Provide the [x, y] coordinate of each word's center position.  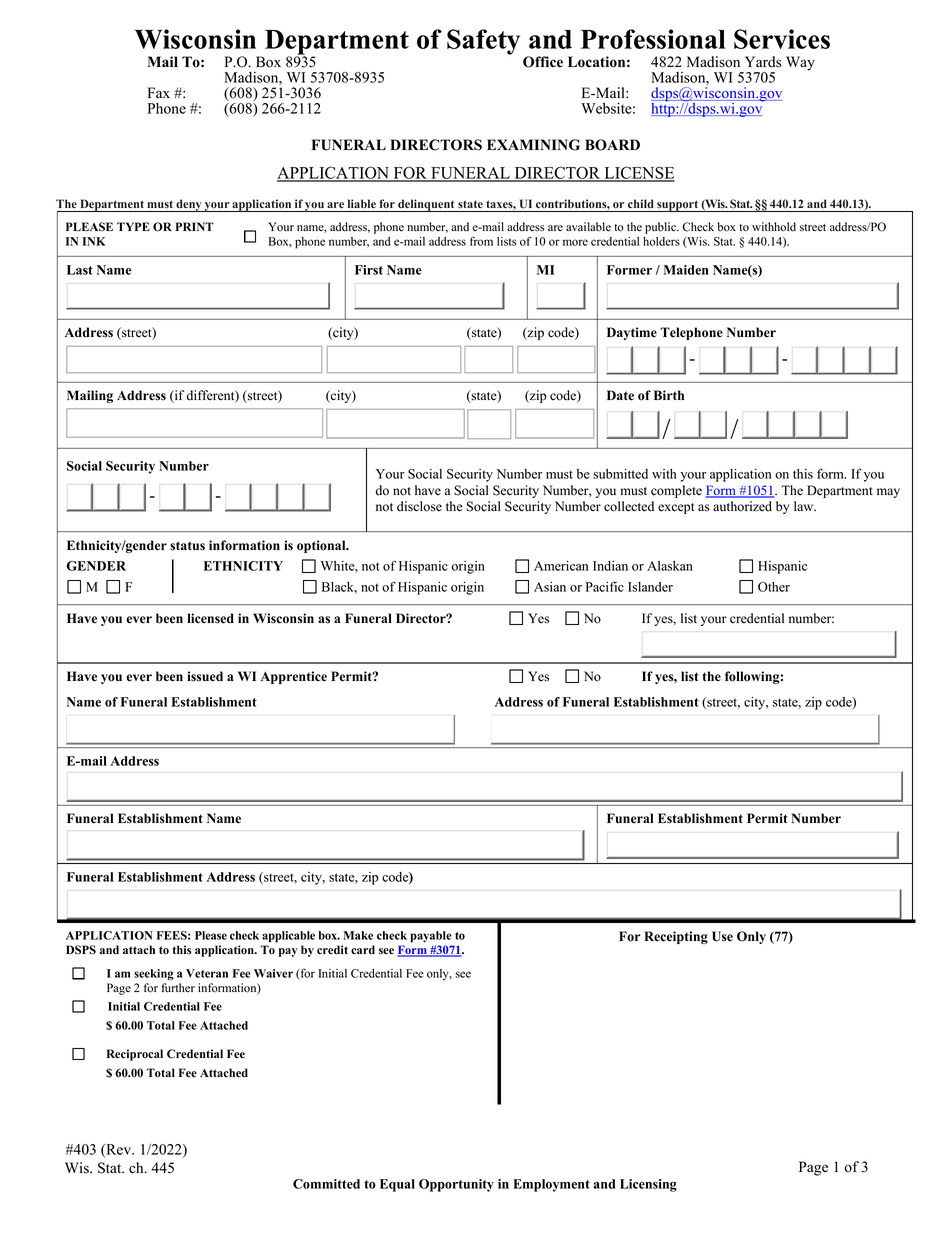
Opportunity [456, 1185]
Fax [158, 92]
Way [800, 63]
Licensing [648, 1185]
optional [322, 546]
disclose [419, 506]
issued [205, 676]
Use [722, 936]
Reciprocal [135, 1055]
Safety [483, 42]
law [805, 506]
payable [431, 937]
